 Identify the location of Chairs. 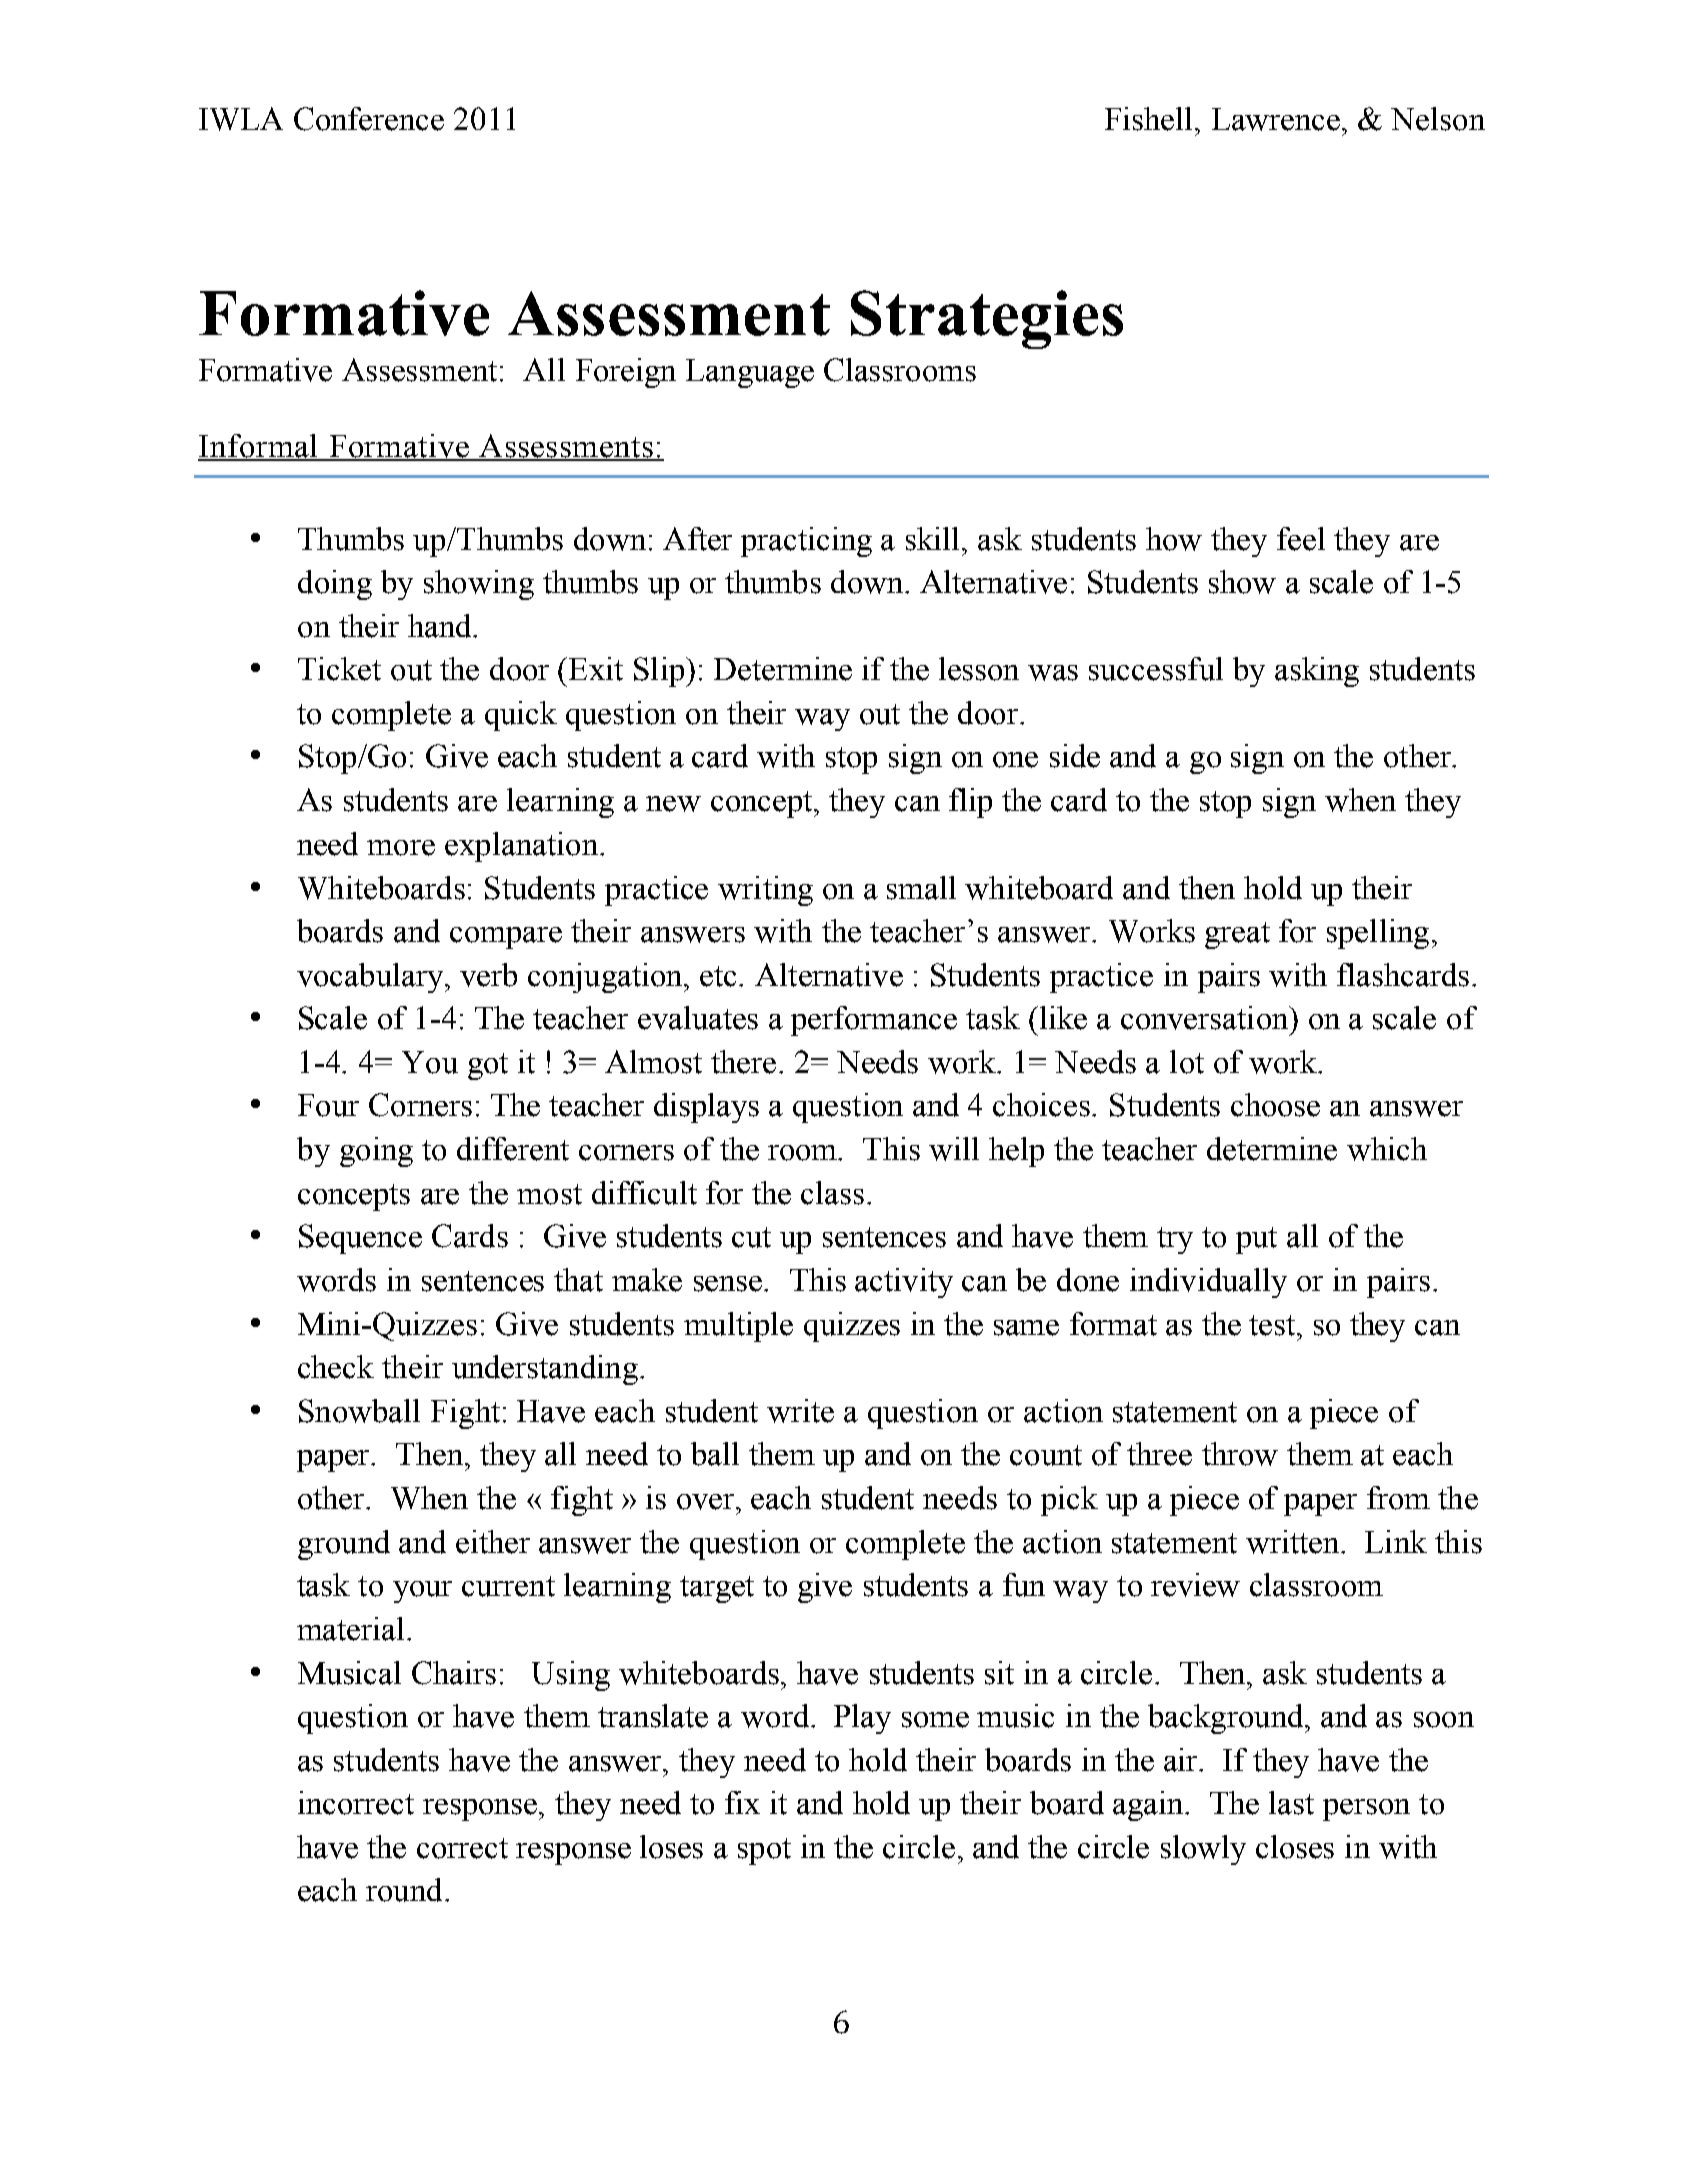
(454, 1673).
